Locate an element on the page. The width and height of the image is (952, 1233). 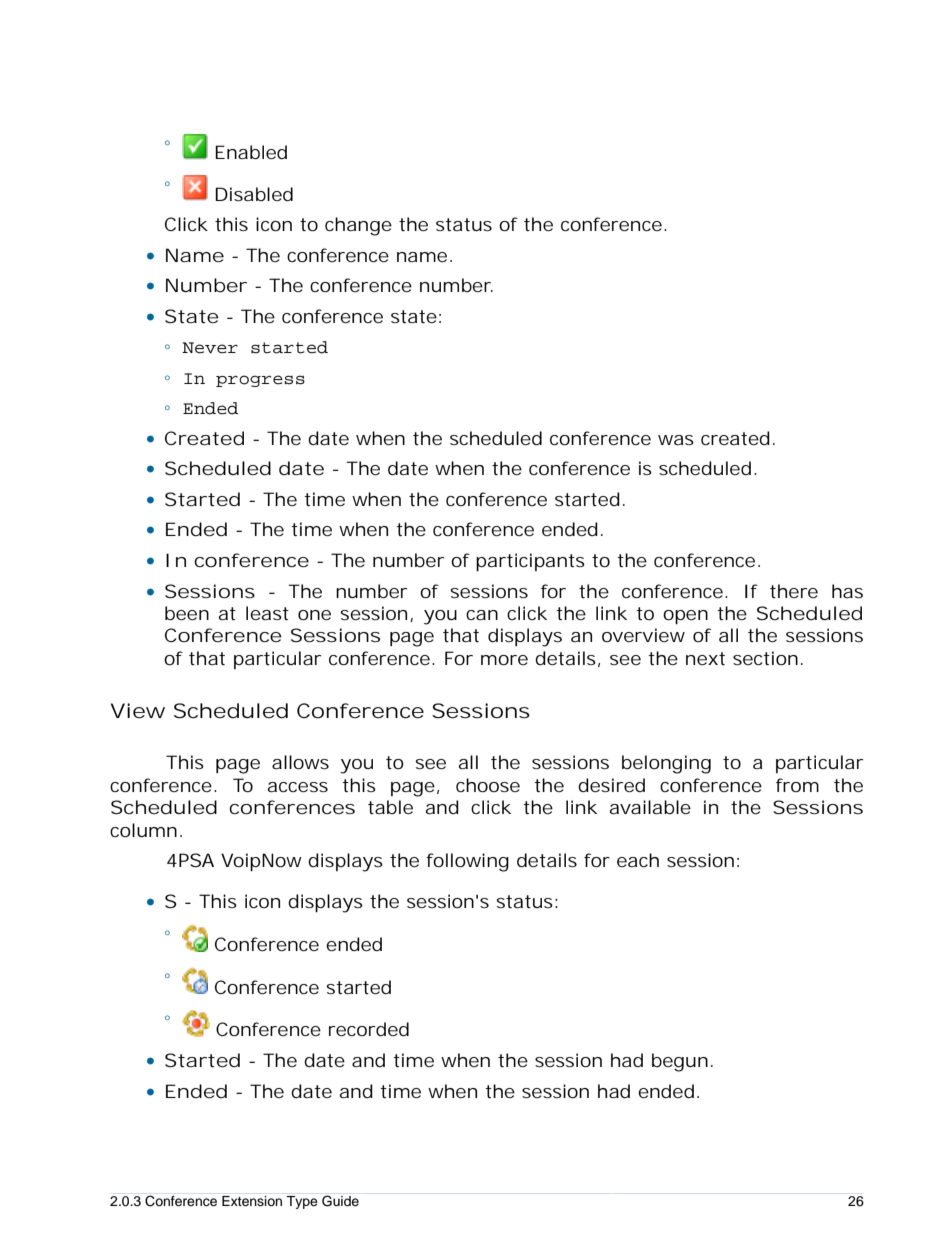
begun is located at coordinates (682, 1062).
